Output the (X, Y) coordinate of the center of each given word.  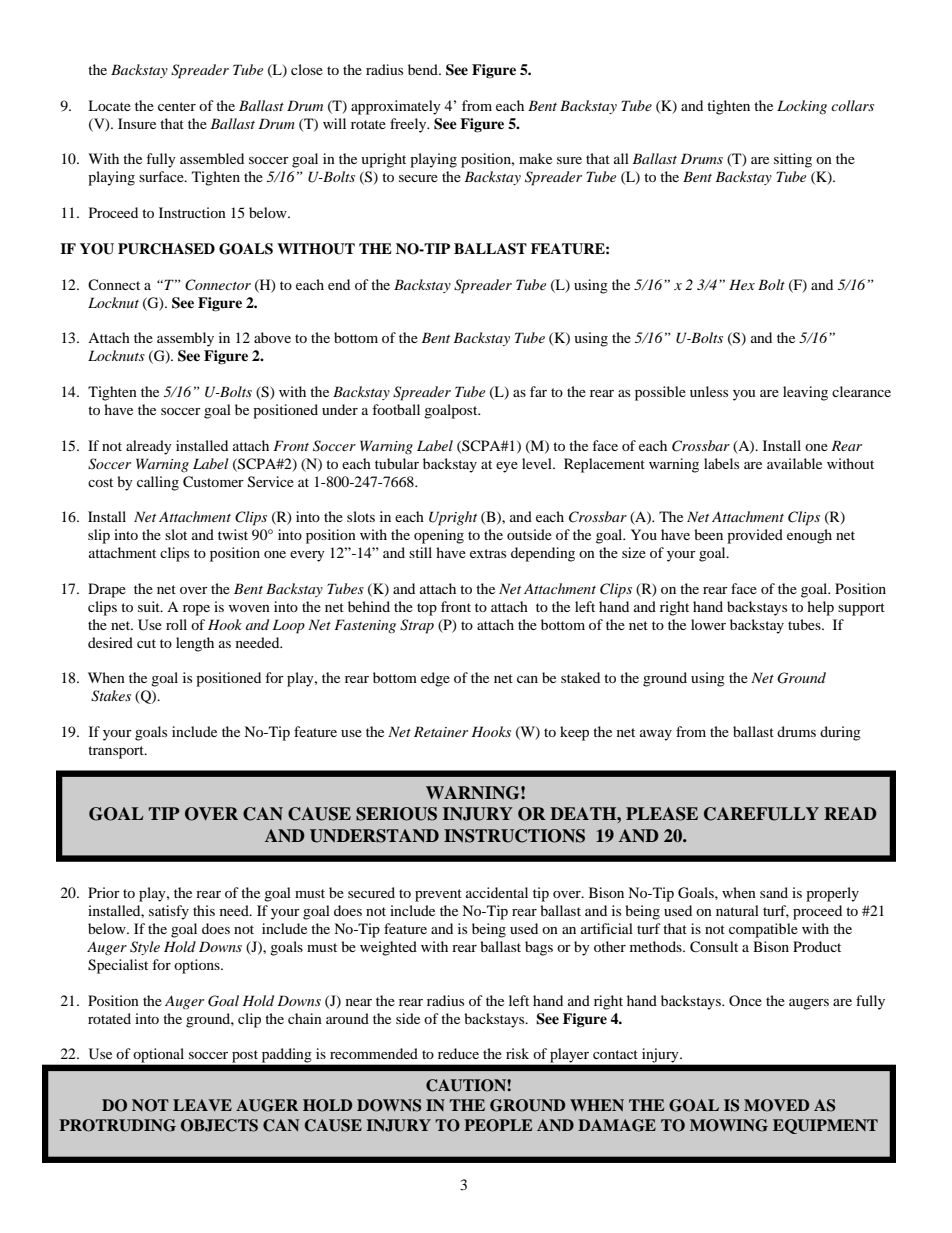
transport (117, 752)
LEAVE (202, 1105)
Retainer (441, 731)
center (177, 106)
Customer (213, 482)
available (794, 463)
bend (424, 69)
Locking (802, 107)
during (840, 733)
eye (507, 467)
